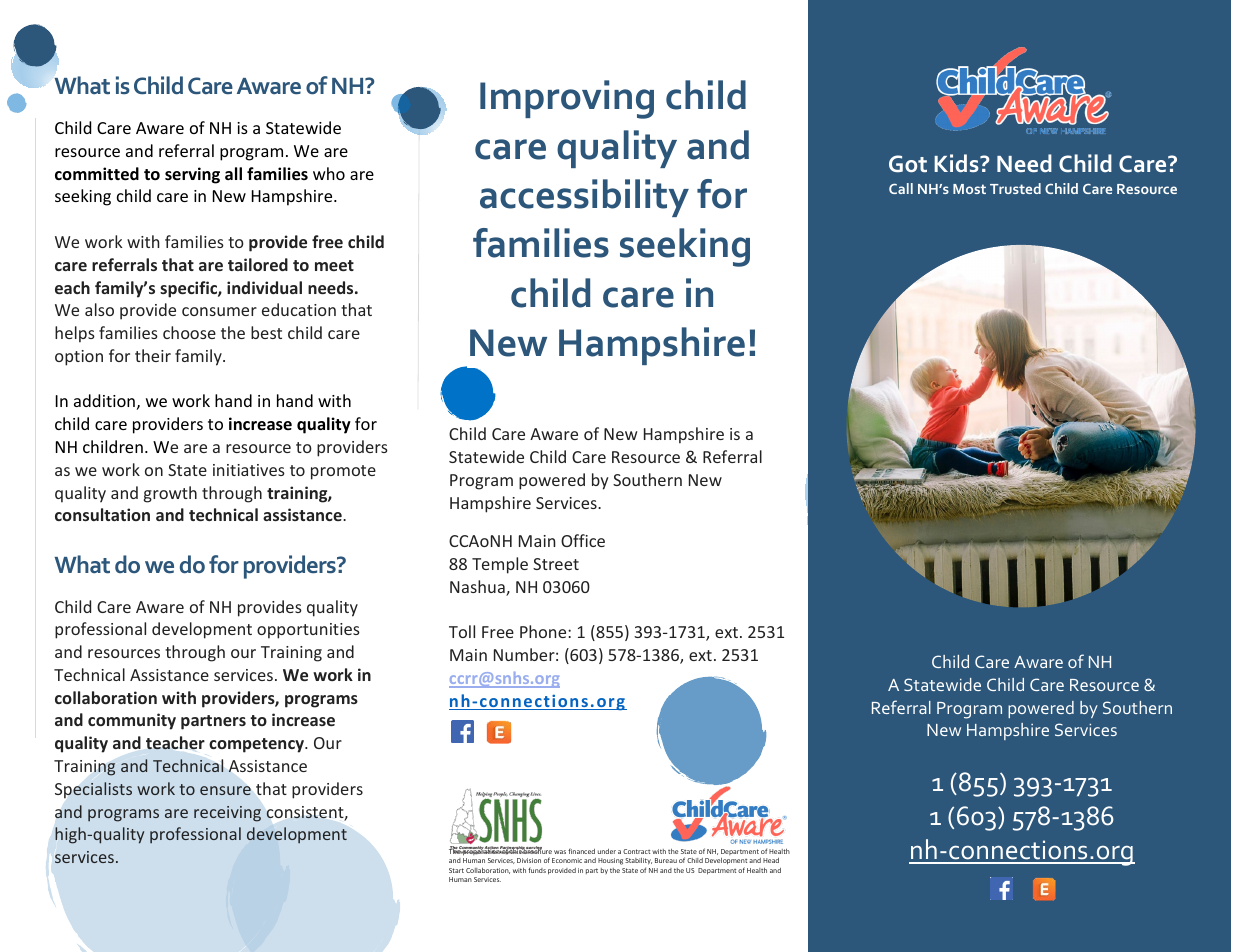 The height and width of the screenshot is (952, 1233). Describe the element at coordinates (567, 99) in the screenshot. I see `Improving` at that location.
